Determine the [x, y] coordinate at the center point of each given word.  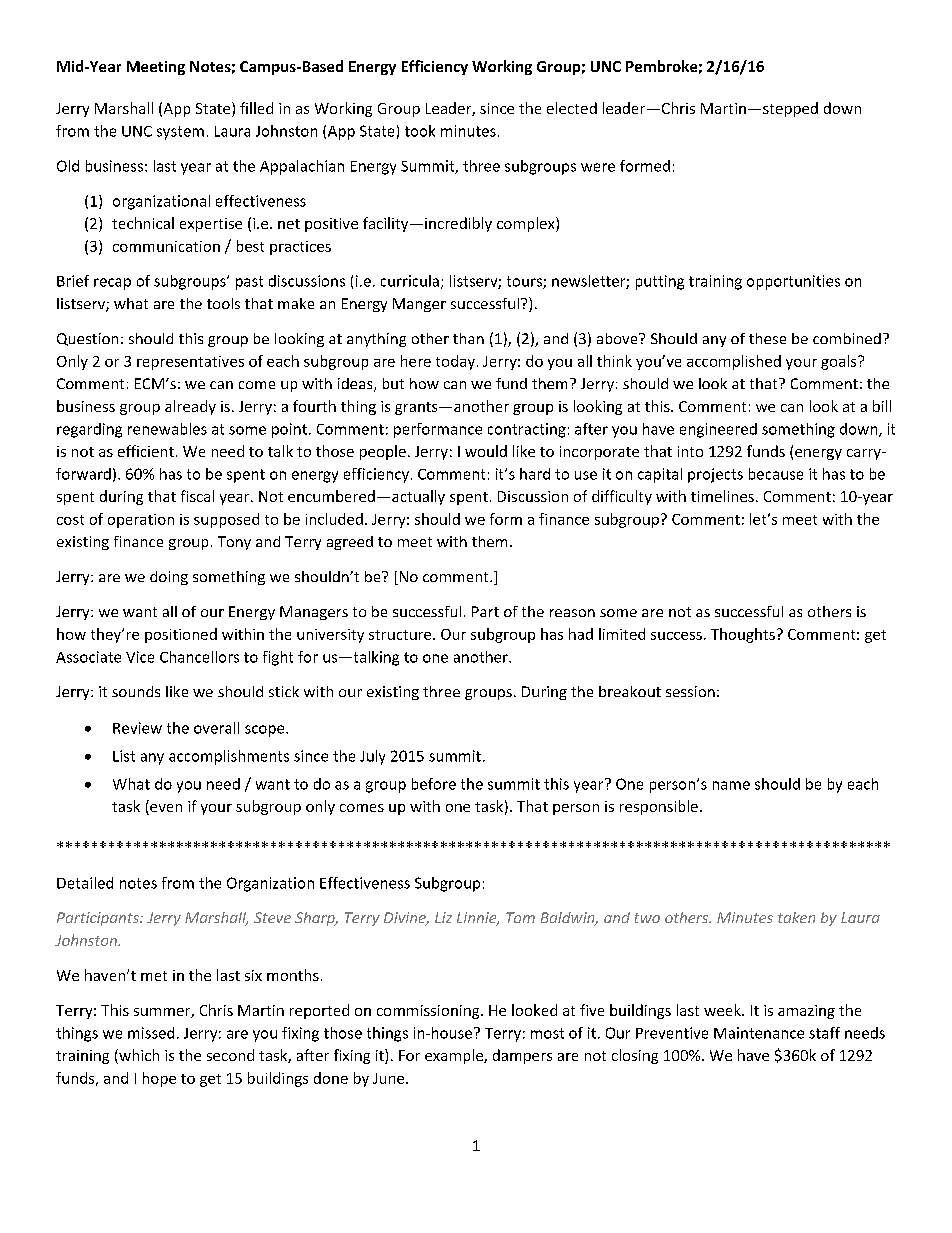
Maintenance [759, 1033]
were [598, 167]
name [731, 785]
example [455, 1056]
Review [137, 728]
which [138, 1056]
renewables [167, 429]
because [776, 474]
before [434, 784]
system [180, 133]
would [486, 451]
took [420, 131]
